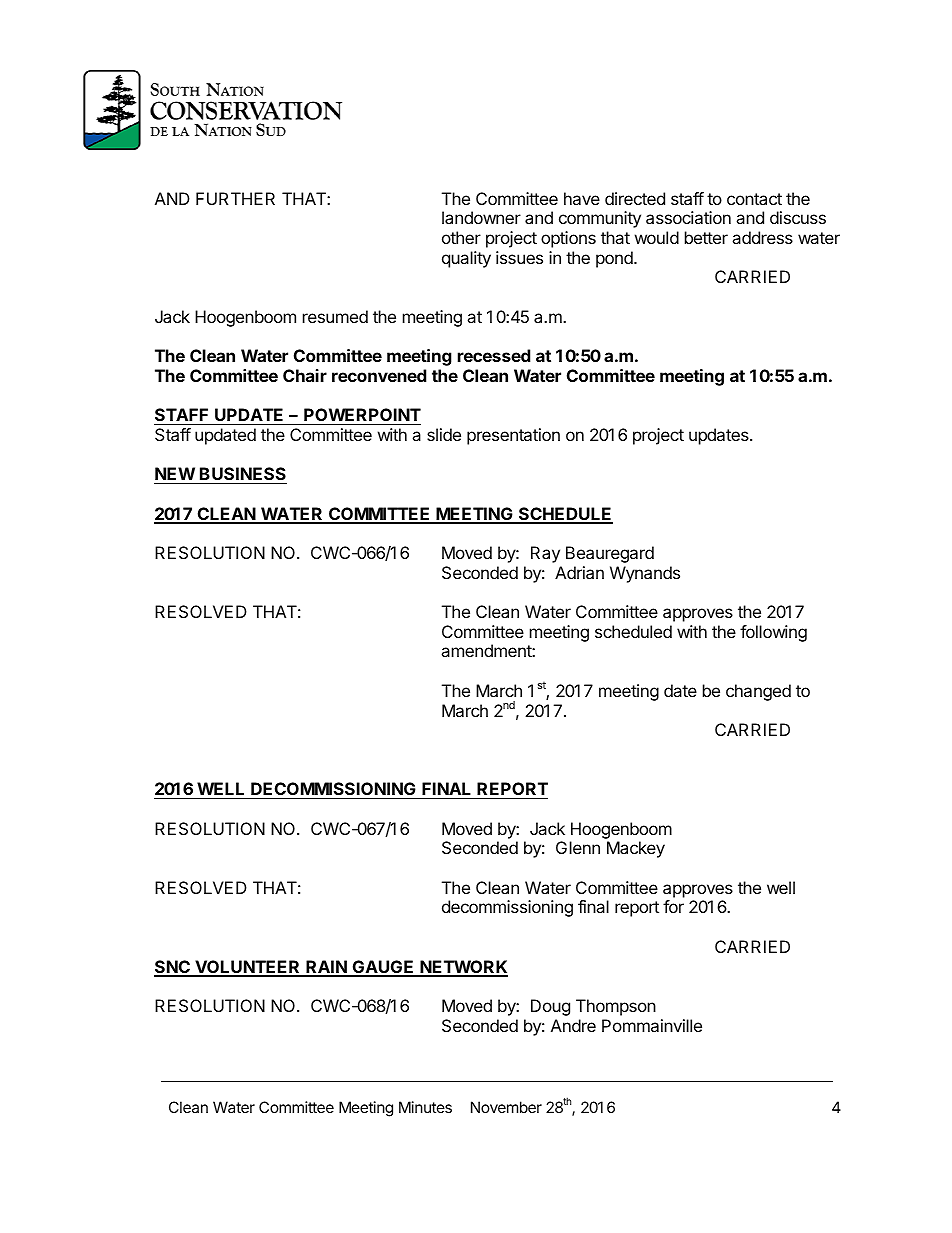  I want to click on BUSINESS, so click(242, 475).
